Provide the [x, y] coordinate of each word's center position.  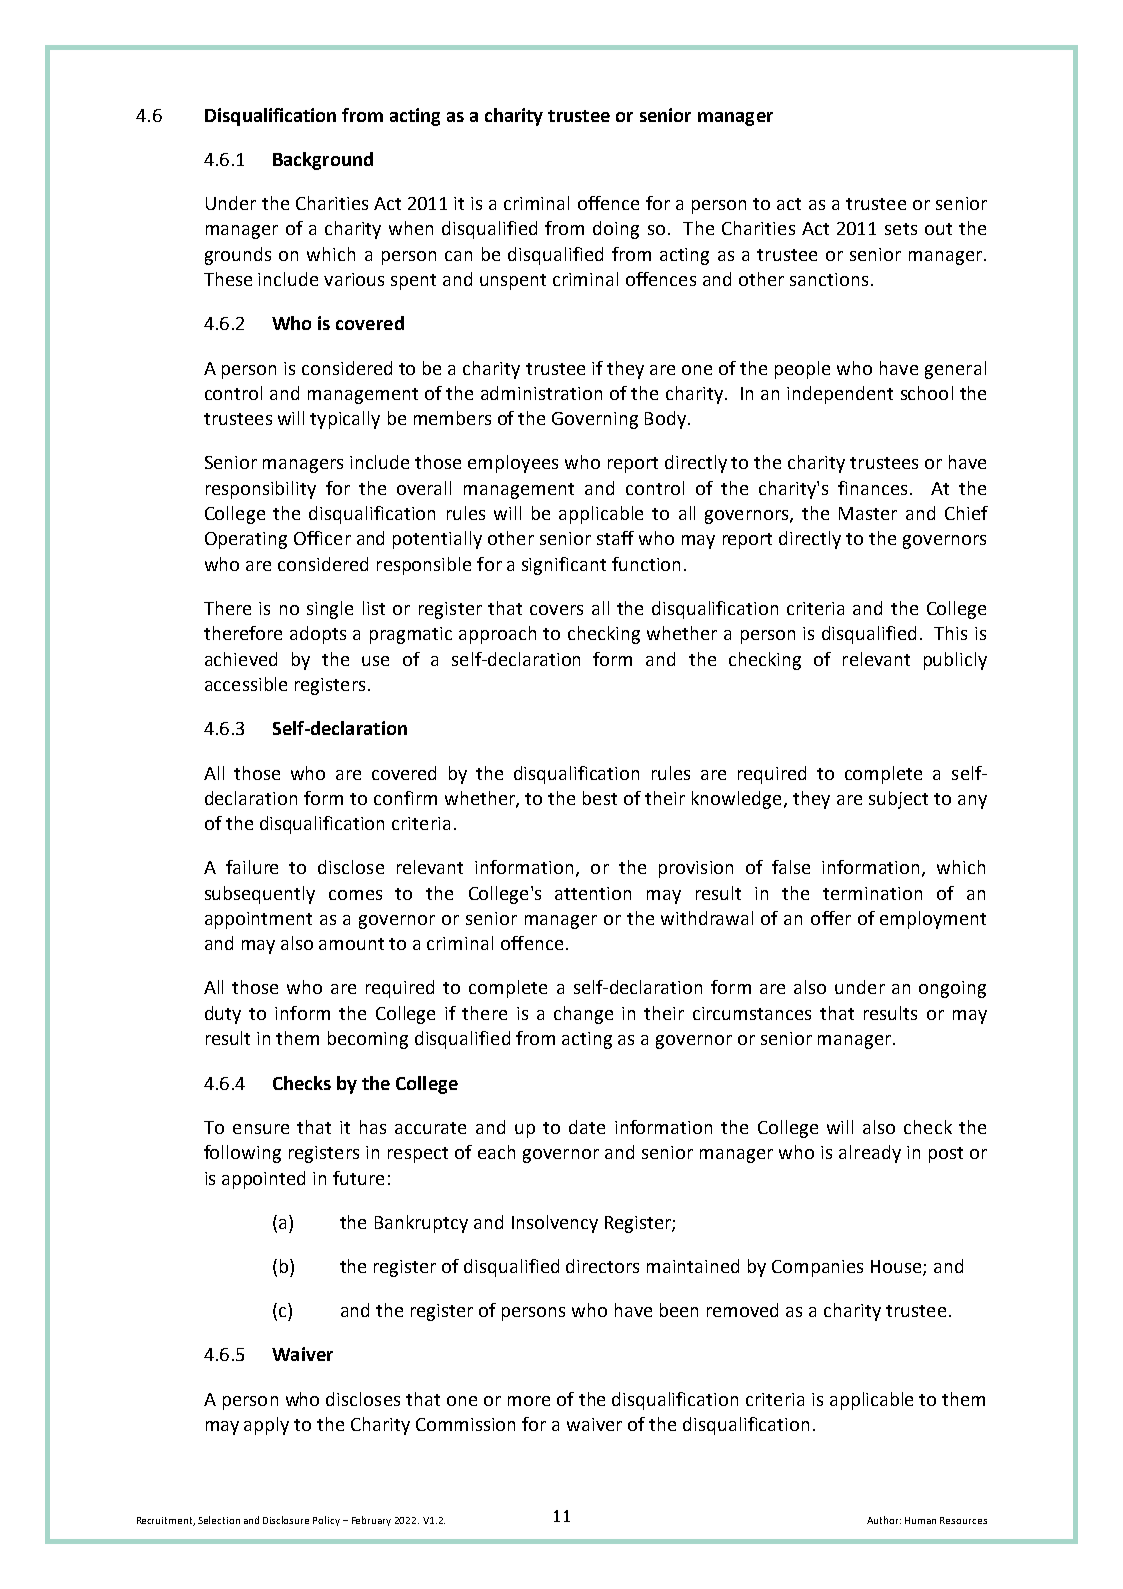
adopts [318, 635]
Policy [326, 1521]
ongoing [952, 989]
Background [323, 161]
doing [616, 230]
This [950, 633]
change [583, 1015]
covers [556, 610]
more [529, 1401]
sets [901, 229]
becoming [368, 1040]
